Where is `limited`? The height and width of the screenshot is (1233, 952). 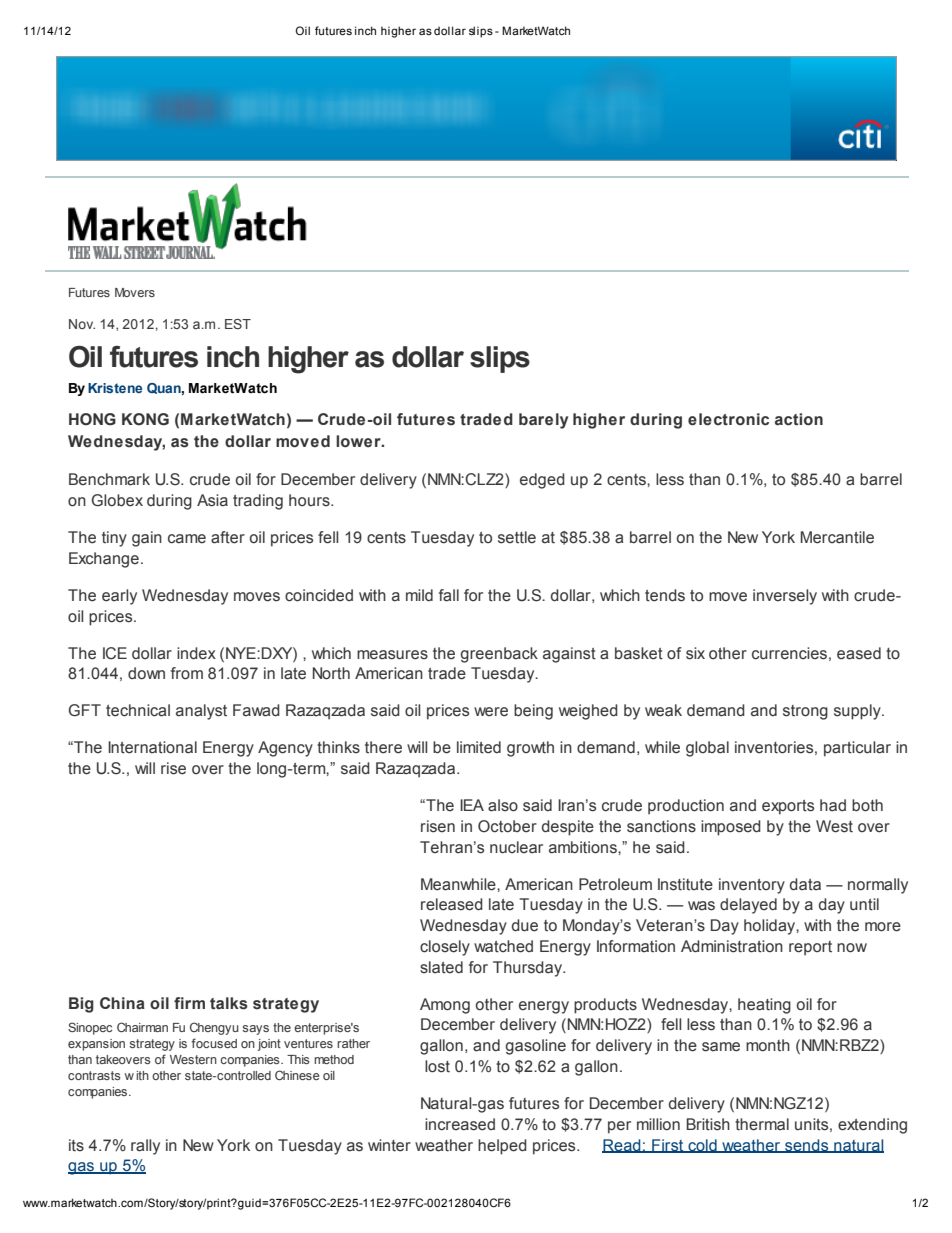
limited is located at coordinates (479, 747).
